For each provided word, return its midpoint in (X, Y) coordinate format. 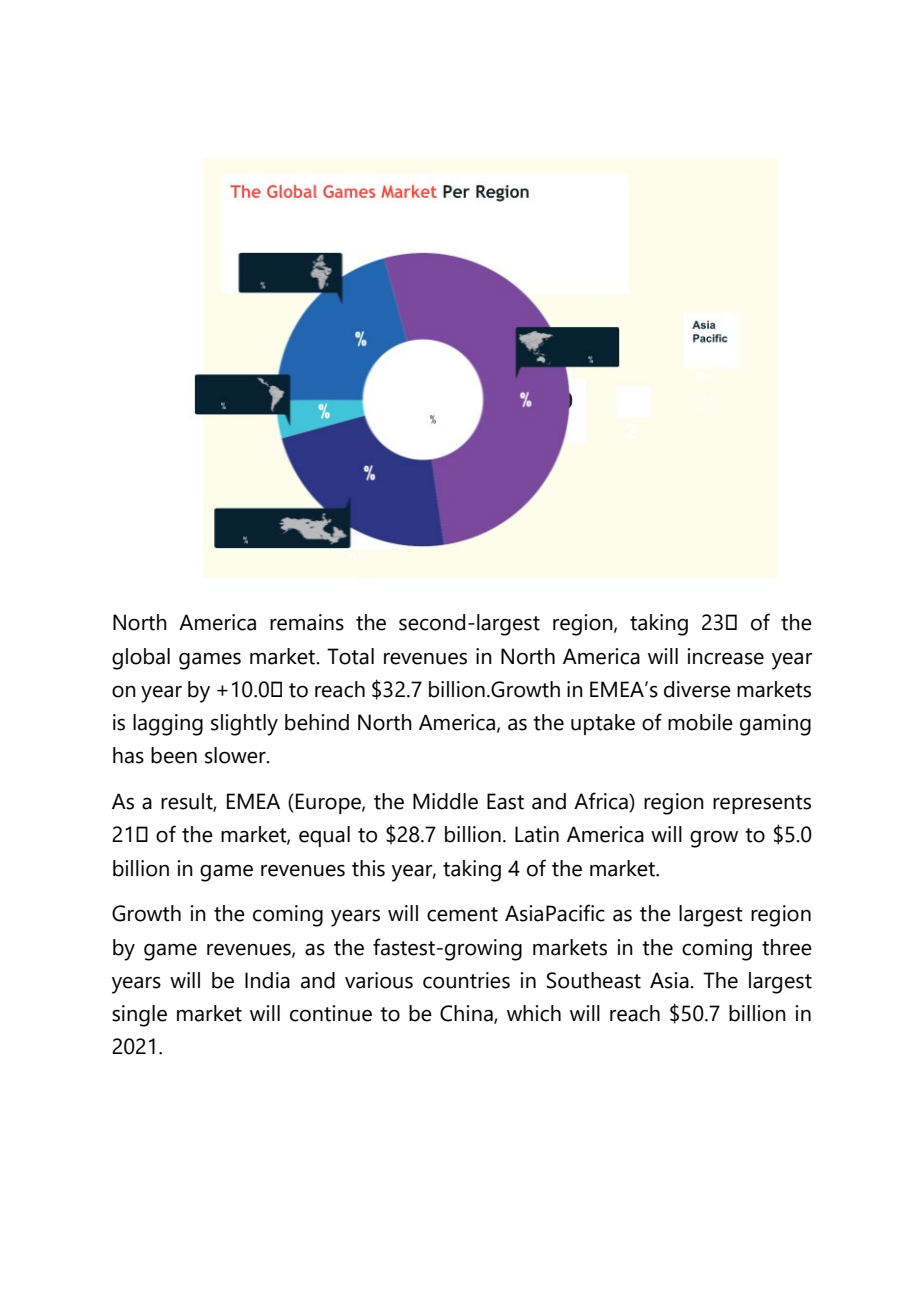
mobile (700, 722)
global (141, 659)
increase (726, 656)
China (467, 1014)
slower (236, 755)
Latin (537, 834)
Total (350, 656)
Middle (445, 801)
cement (462, 914)
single (139, 1016)
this (368, 868)
